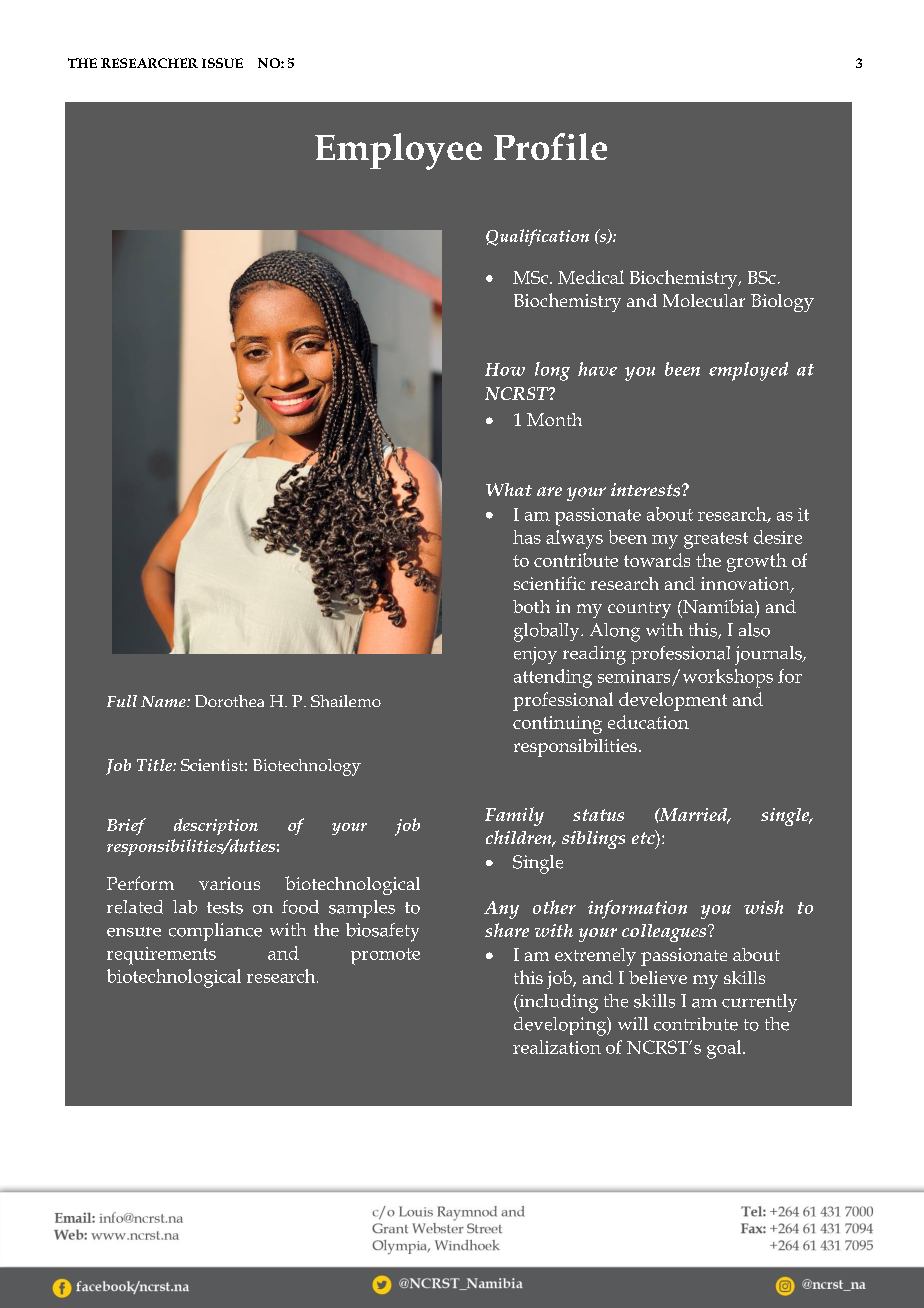 The image size is (924, 1308). What do you see at coordinates (557, 1003) in the document?
I see `including` at bounding box center [557, 1003].
